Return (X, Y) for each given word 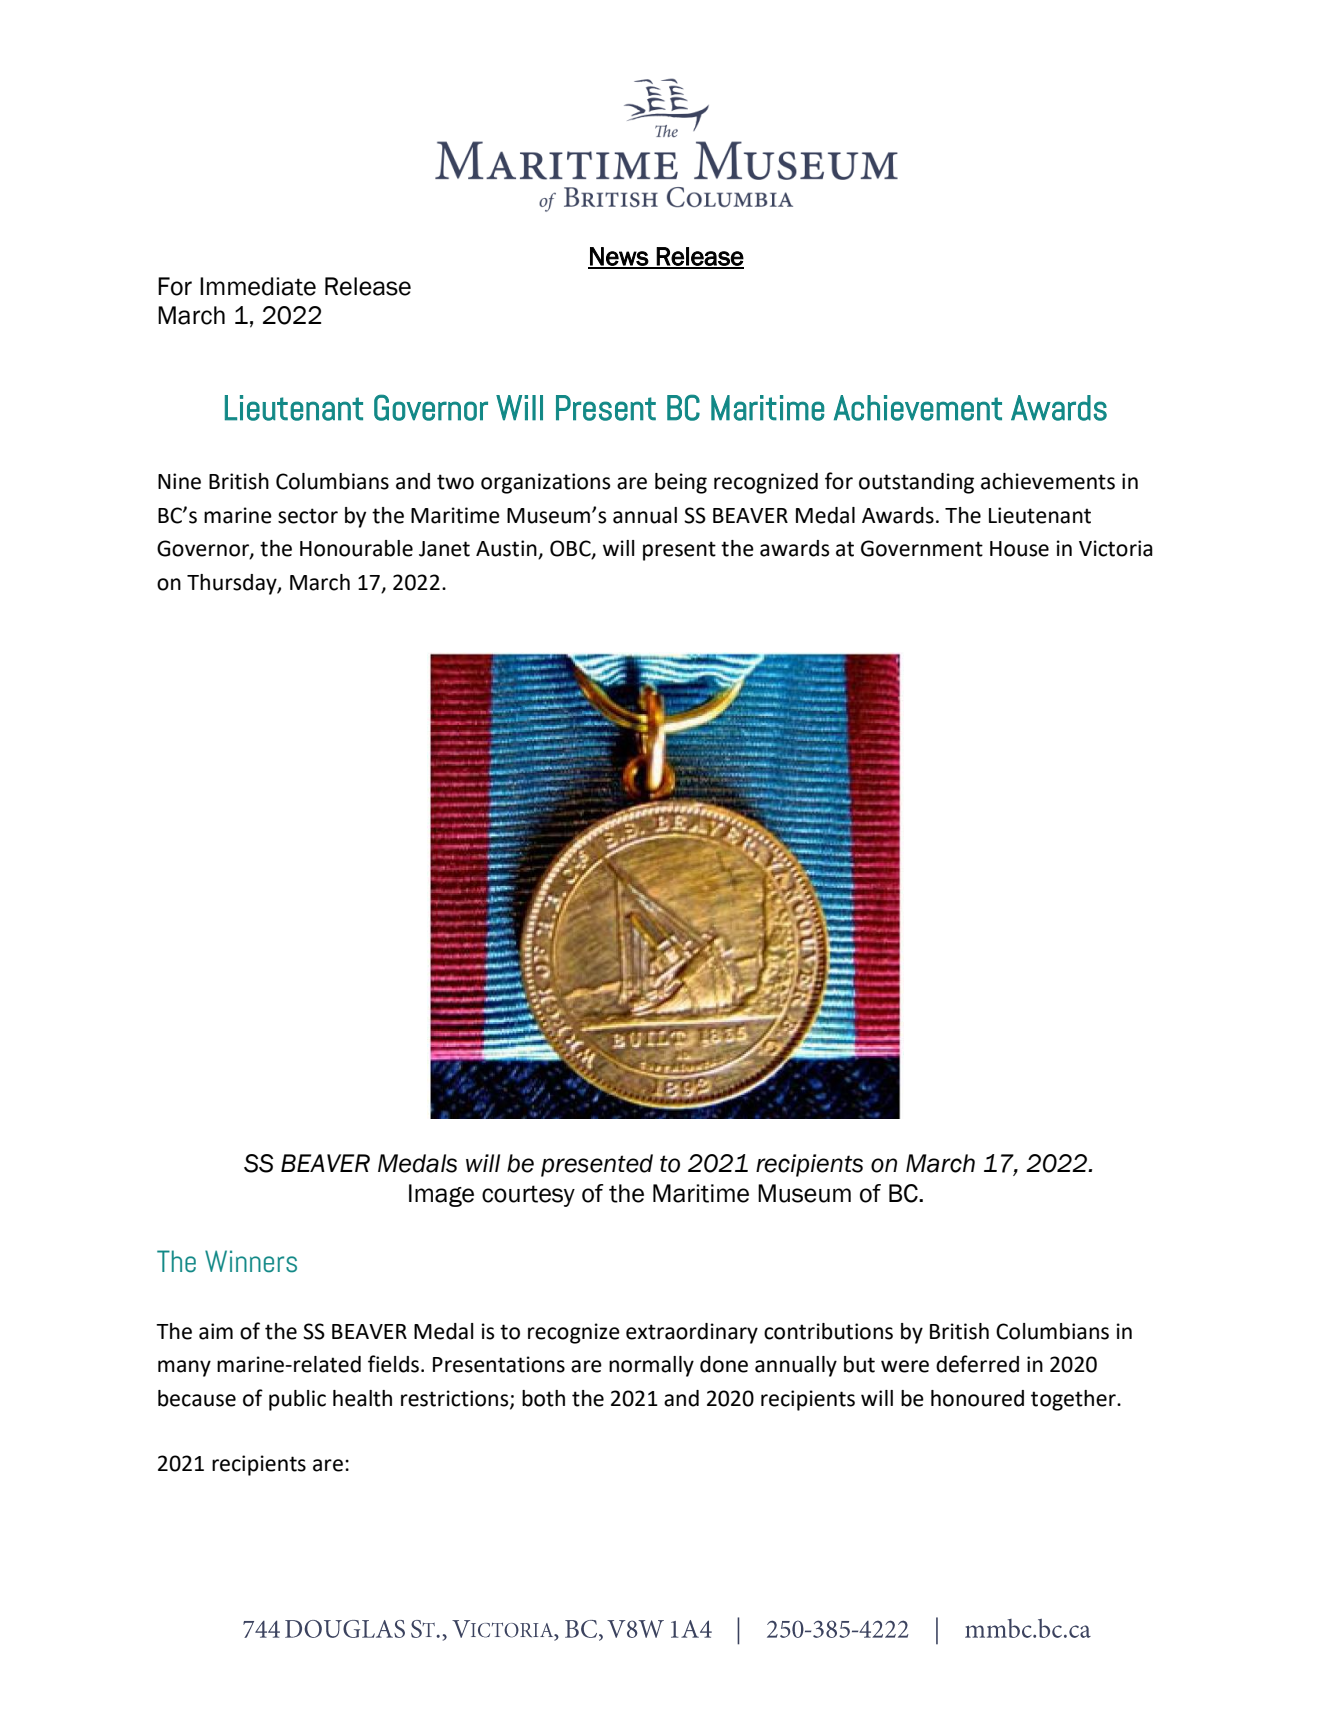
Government (922, 548)
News (619, 257)
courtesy (528, 1196)
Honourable (356, 548)
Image (441, 1195)
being (681, 483)
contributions (828, 1331)
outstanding (916, 483)
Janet (444, 549)
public (297, 1400)
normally (651, 1366)
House (1019, 549)
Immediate (258, 286)
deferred (977, 1364)
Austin (507, 549)
